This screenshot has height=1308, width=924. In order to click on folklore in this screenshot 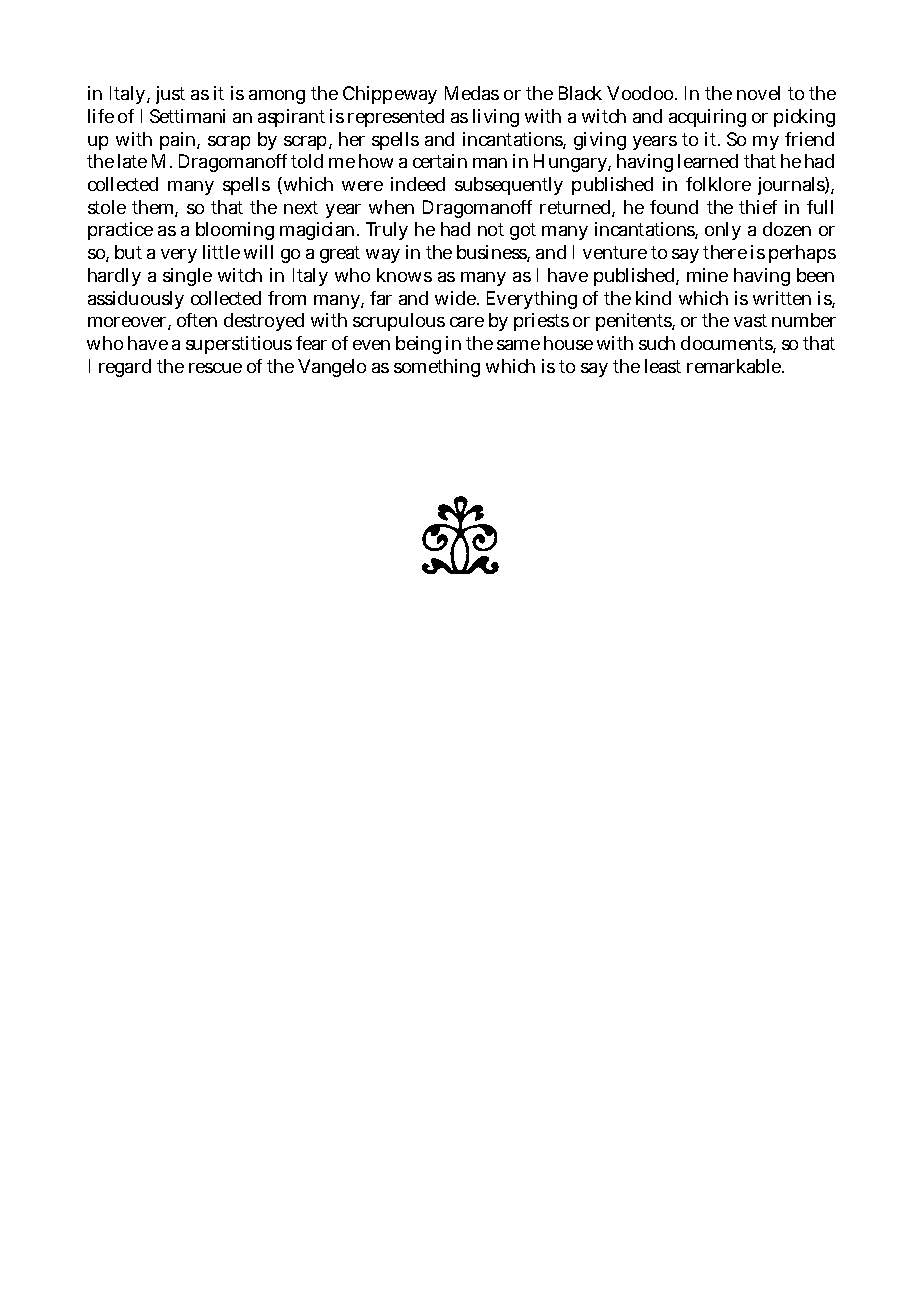, I will do `click(718, 184)`.
